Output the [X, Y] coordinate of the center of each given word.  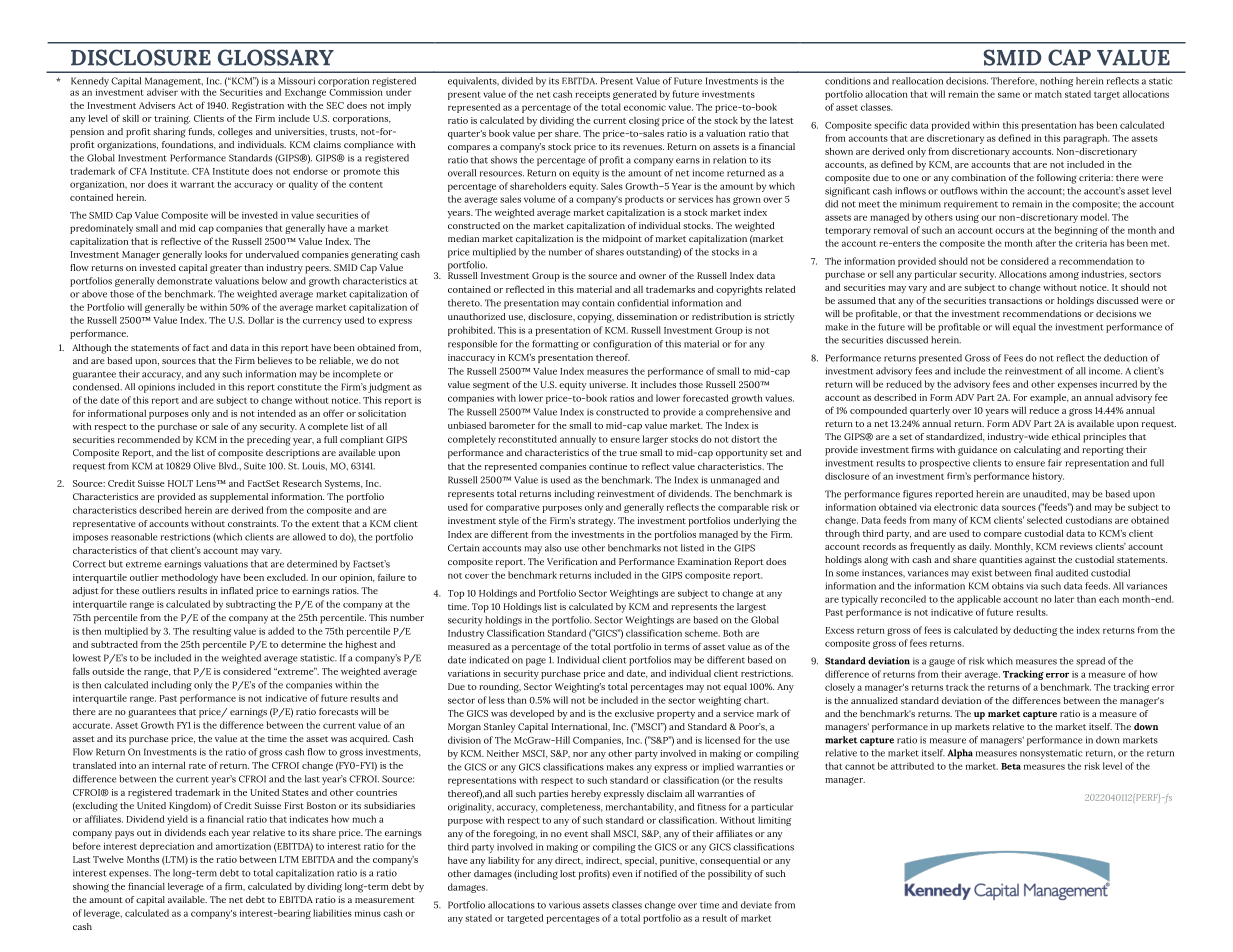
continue [608, 466]
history [1048, 477]
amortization [243, 846]
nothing [1056, 82]
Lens [207, 483]
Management [174, 83]
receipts [592, 95]
